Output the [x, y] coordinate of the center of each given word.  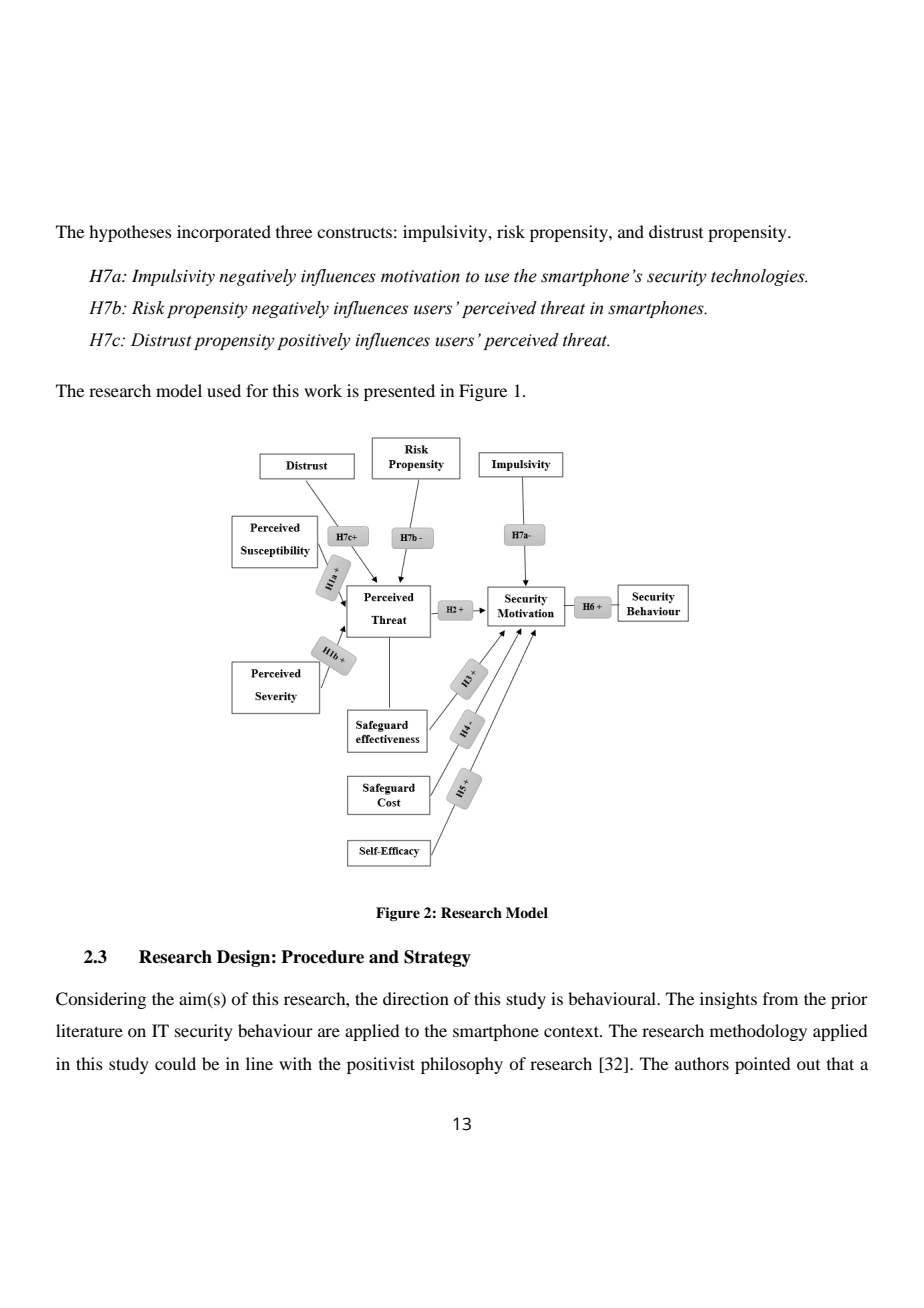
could [175, 1063]
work [323, 390]
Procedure [322, 957]
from [780, 998]
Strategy [437, 958]
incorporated [224, 233]
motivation [420, 276]
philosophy [462, 1065]
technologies [759, 277]
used [224, 390]
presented [399, 392]
